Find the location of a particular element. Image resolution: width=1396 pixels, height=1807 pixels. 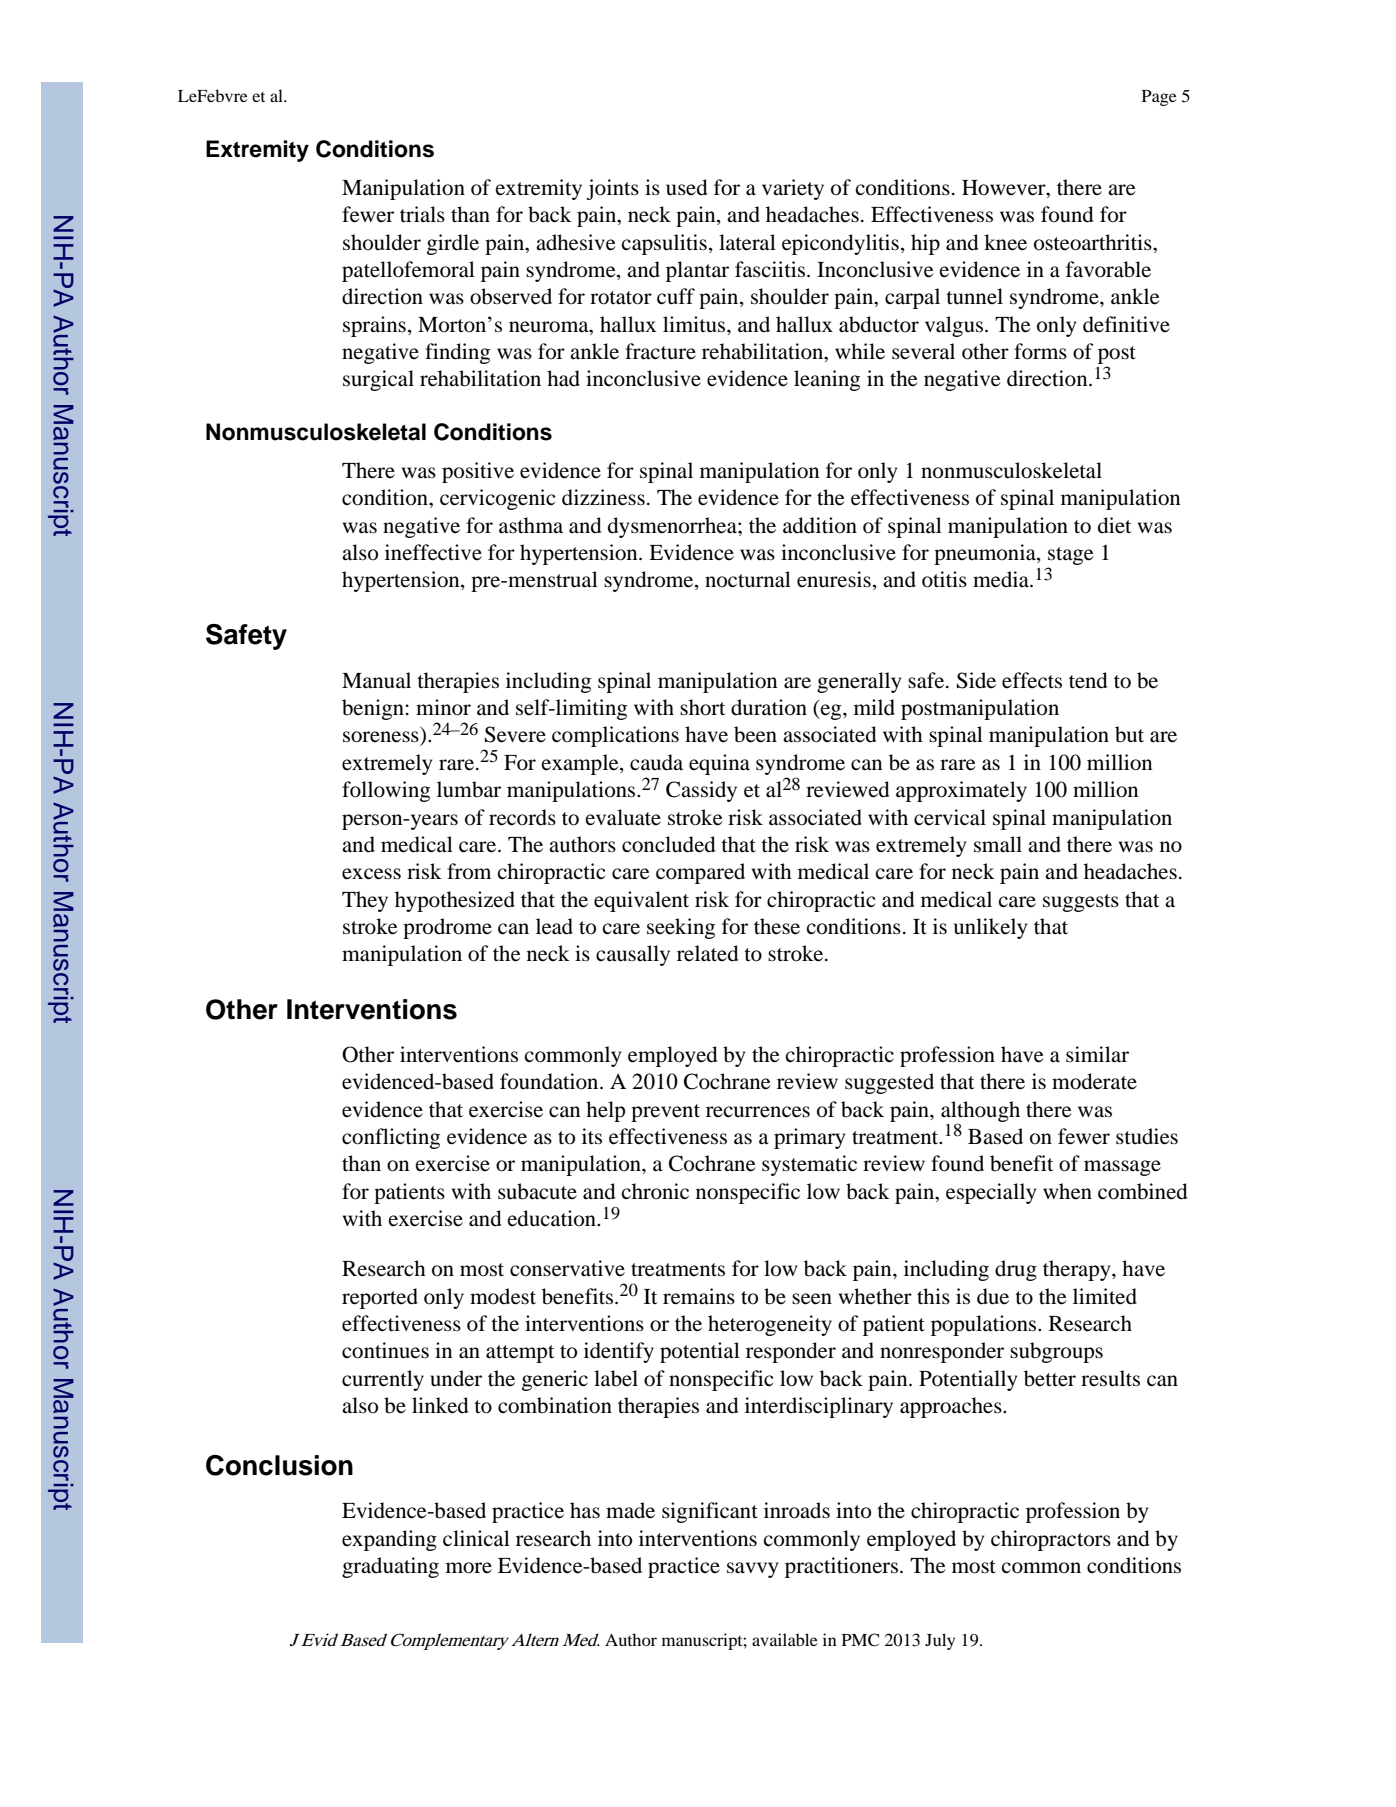

suggests is located at coordinates (1081, 903).
